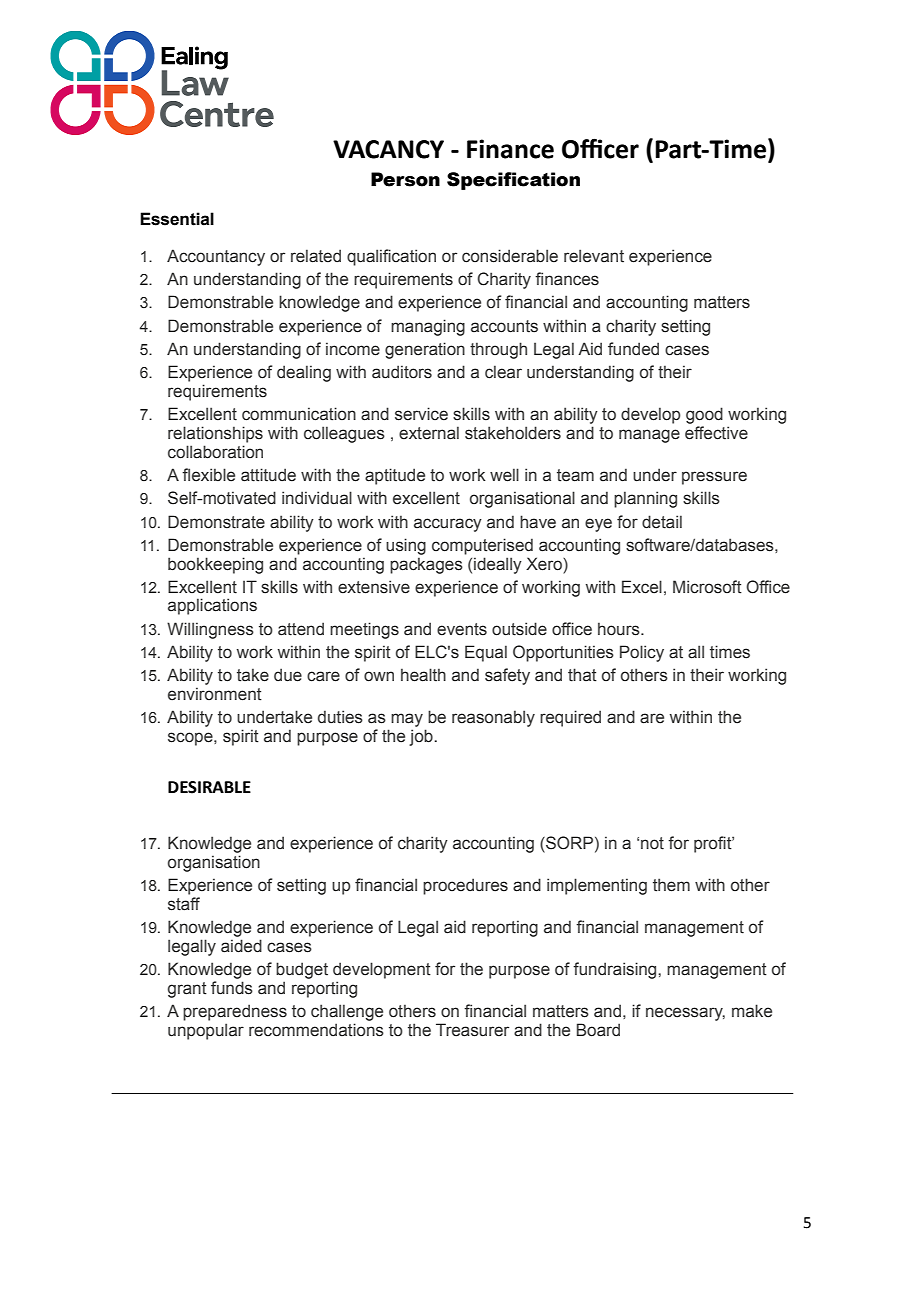 Image resolution: width=924 pixels, height=1308 pixels. I want to click on Specification, so click(513, 181).
